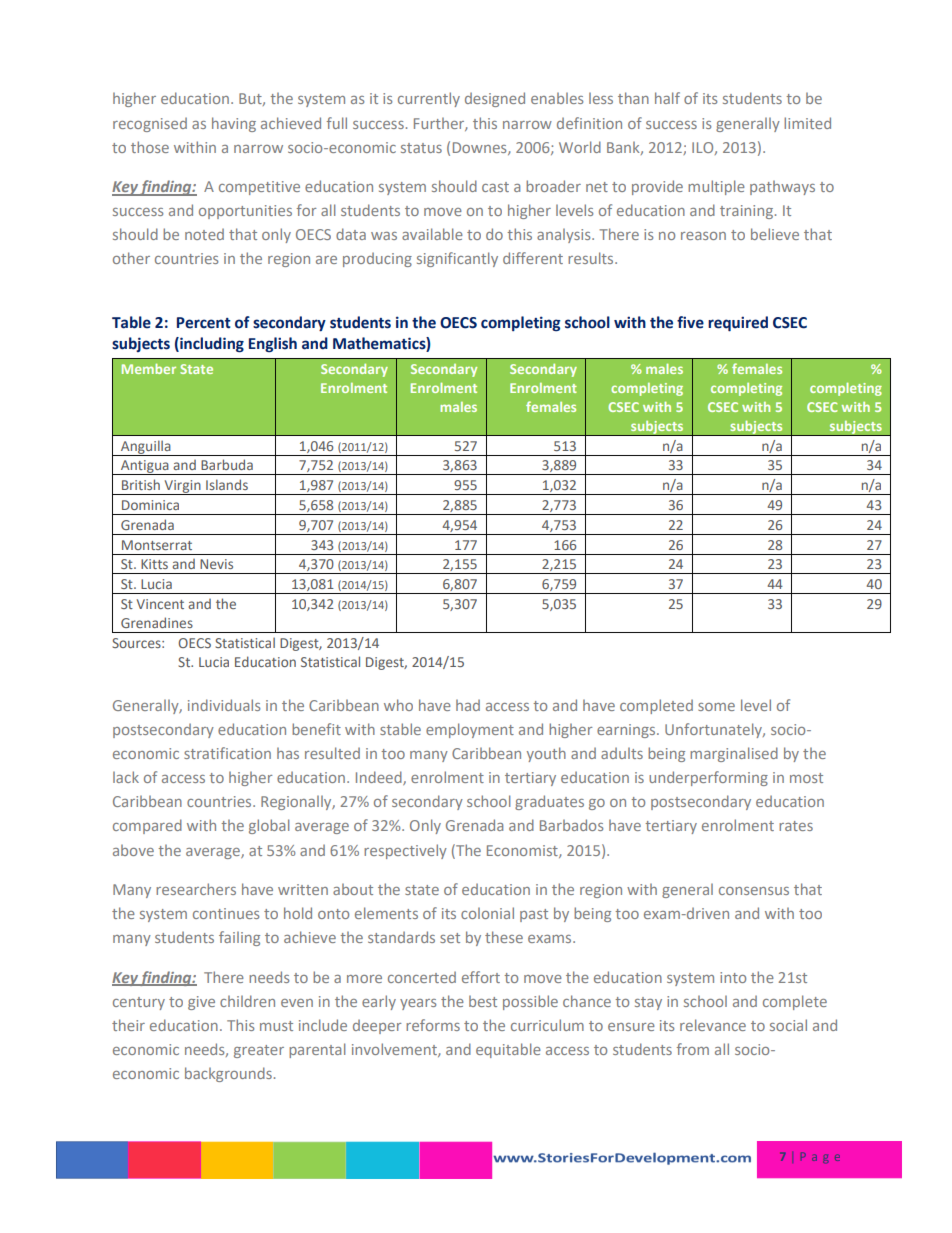 The image size is (952, 1233). Describe the element at coordinates (716, 707) in the screenshot. I see `some` at that location.
